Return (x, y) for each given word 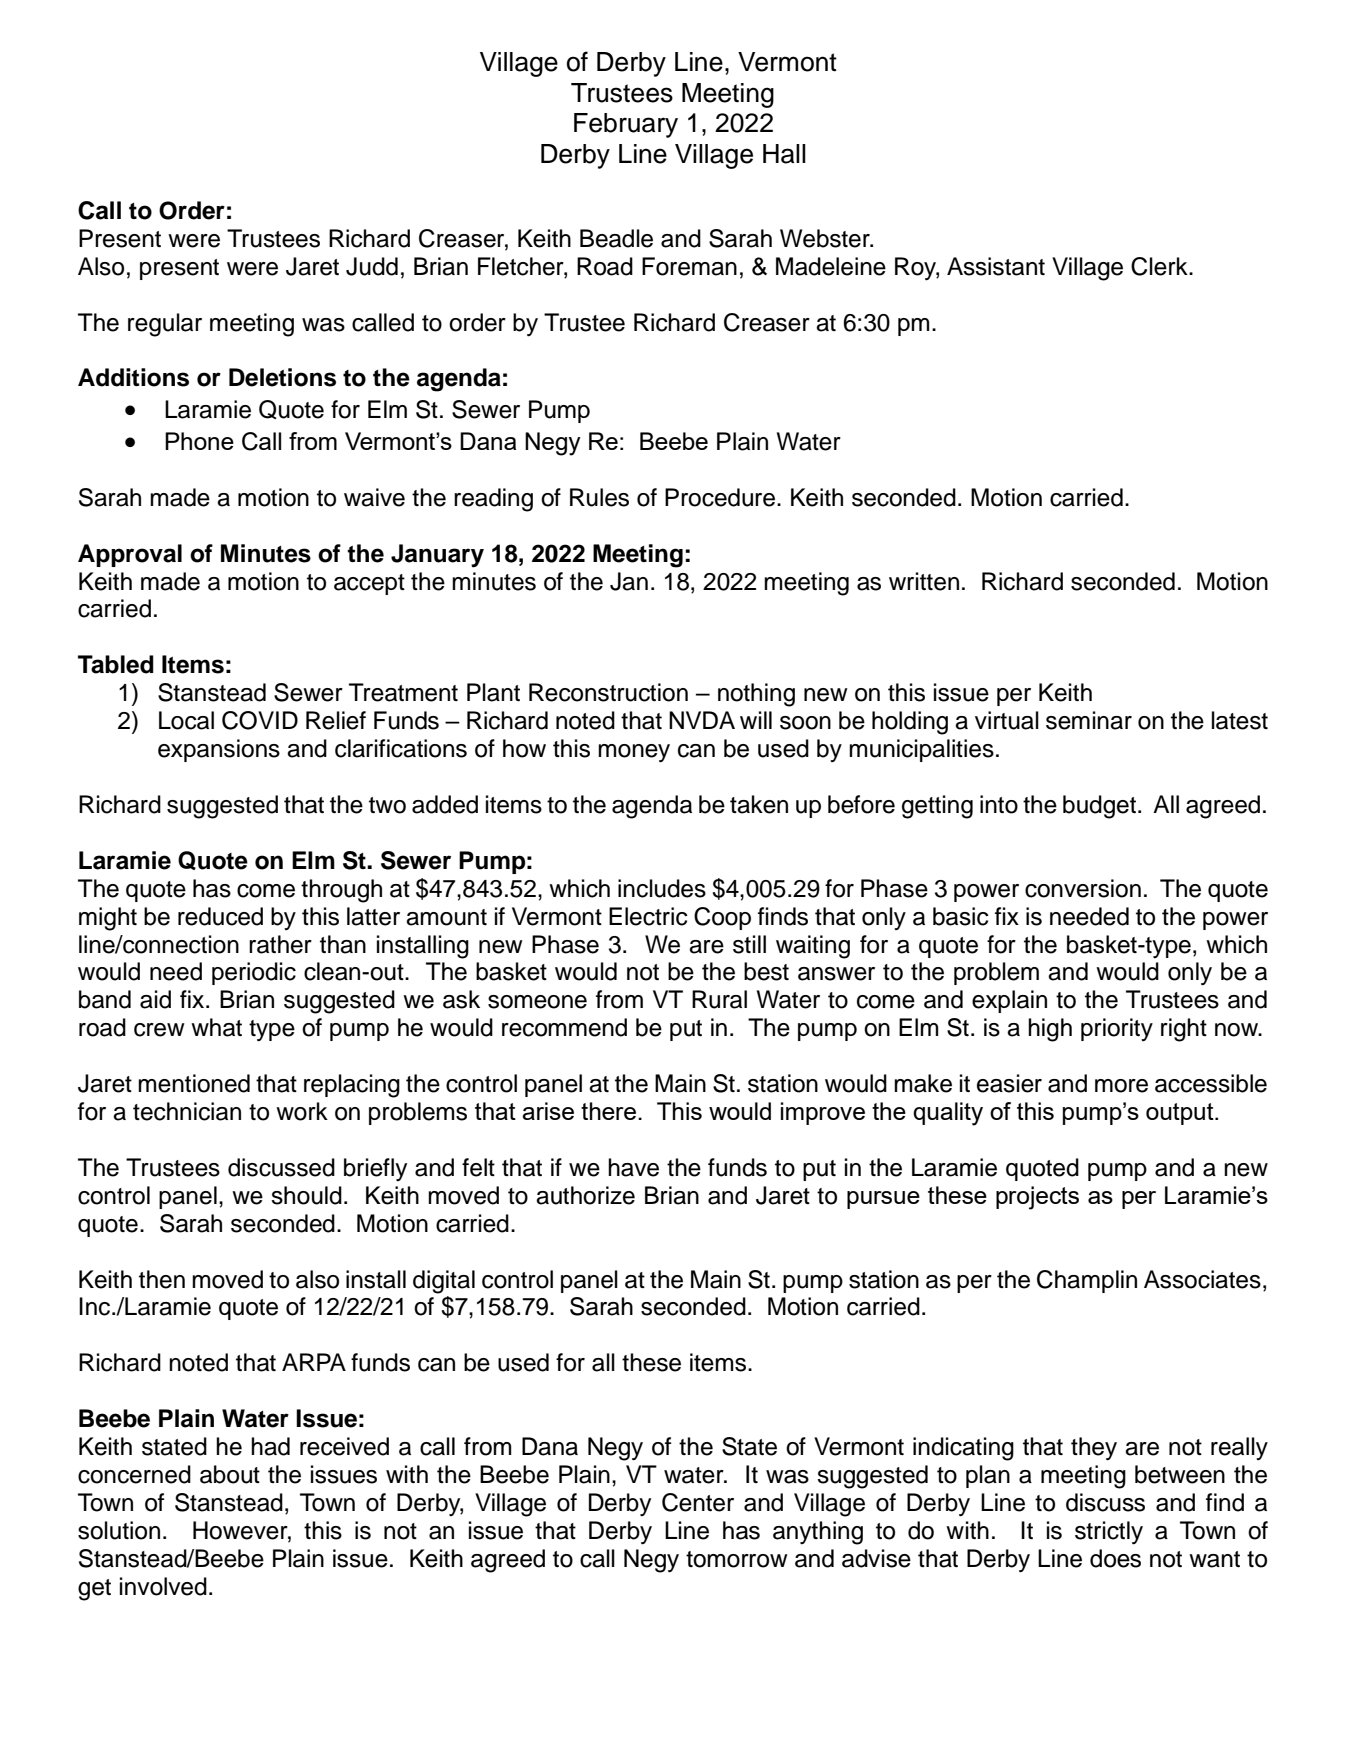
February (626, 125)
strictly (1109, 1533)
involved (163, 1586)
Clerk (1160, 266)
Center (698, 1502)
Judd (372, 266)
